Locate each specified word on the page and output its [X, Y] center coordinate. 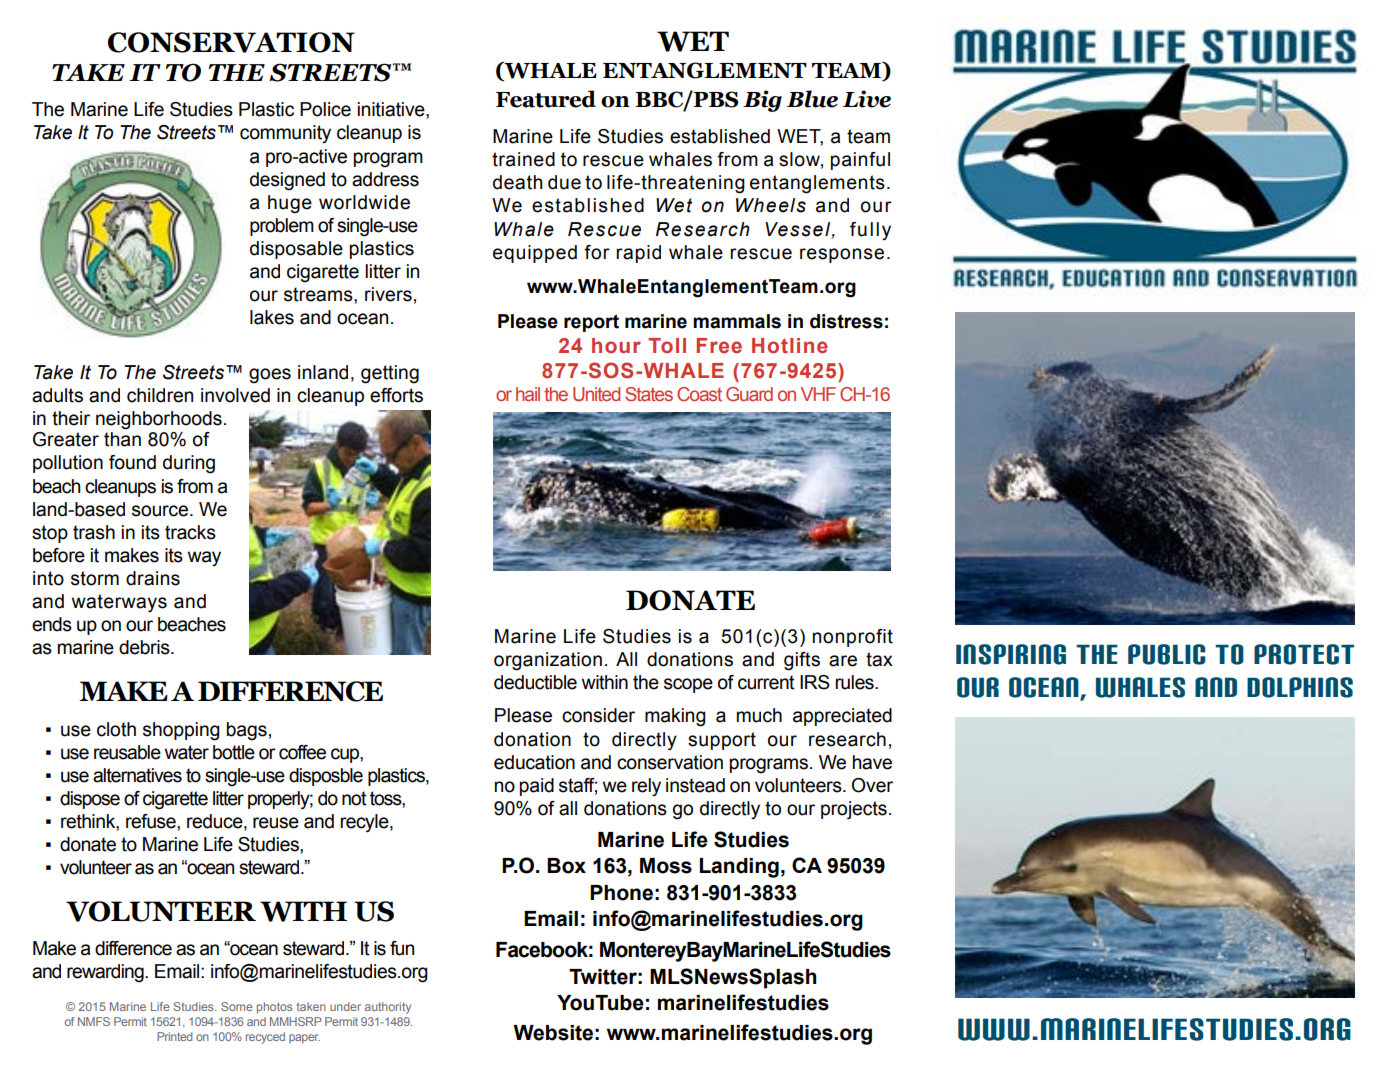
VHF [818, 394]
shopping [181, 731]
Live [867, 99]
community [285, 134]
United [596, 394]
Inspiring [1011, 654]
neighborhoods [159, 420]
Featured [546, 99]
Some [236, 1006]
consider [598, 715]
